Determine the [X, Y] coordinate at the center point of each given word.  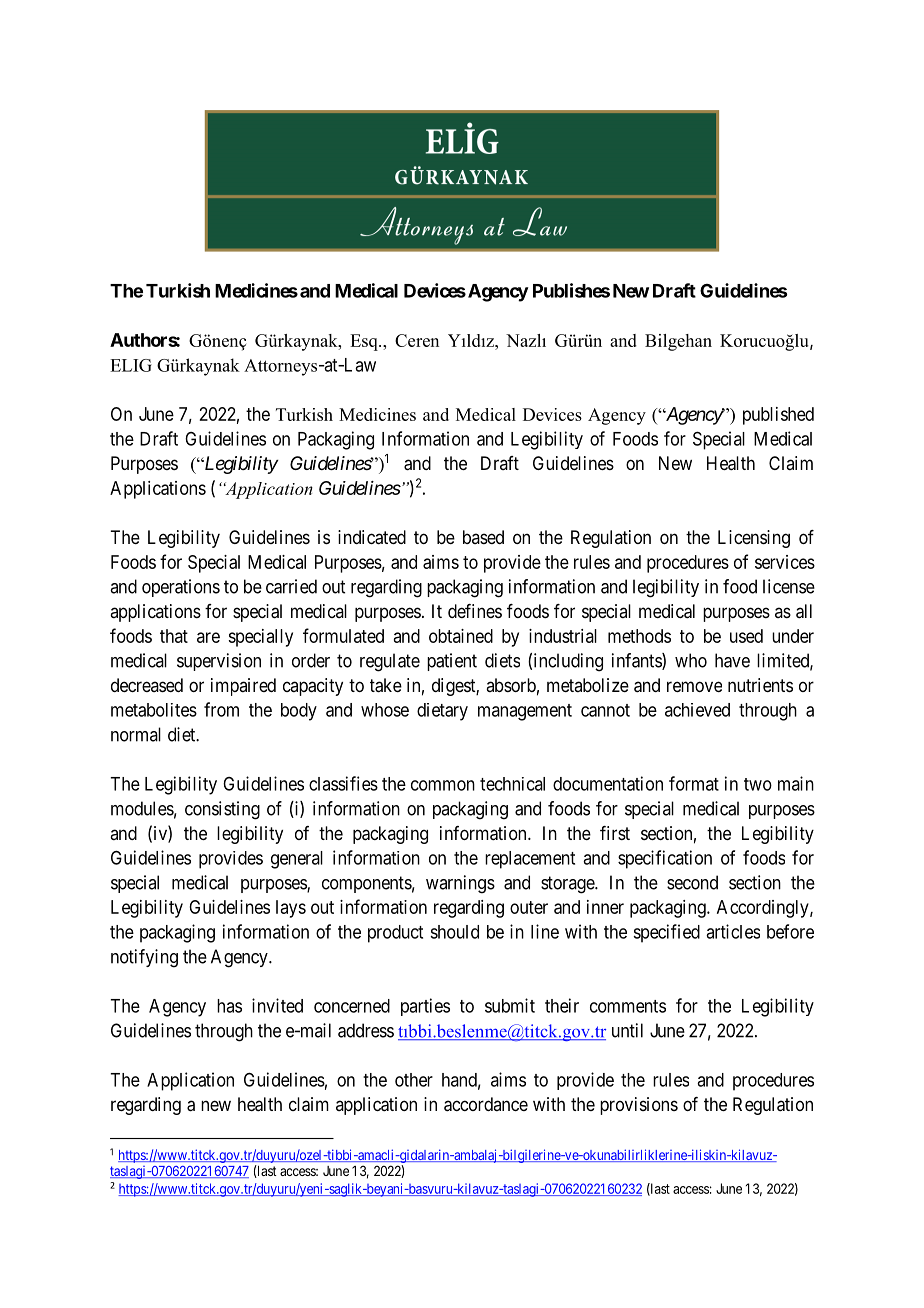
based [483, 537]
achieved [697, 710]
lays [291, 909]
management [525, 712]
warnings [460, 884]
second [692, 882]
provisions [639, 1106]
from [221, 709]
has [229, 1006]
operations [181, 588]
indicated [372, 537]
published [778, 416]
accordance [486, 1104]
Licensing [754, 539]
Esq [365, 342]
